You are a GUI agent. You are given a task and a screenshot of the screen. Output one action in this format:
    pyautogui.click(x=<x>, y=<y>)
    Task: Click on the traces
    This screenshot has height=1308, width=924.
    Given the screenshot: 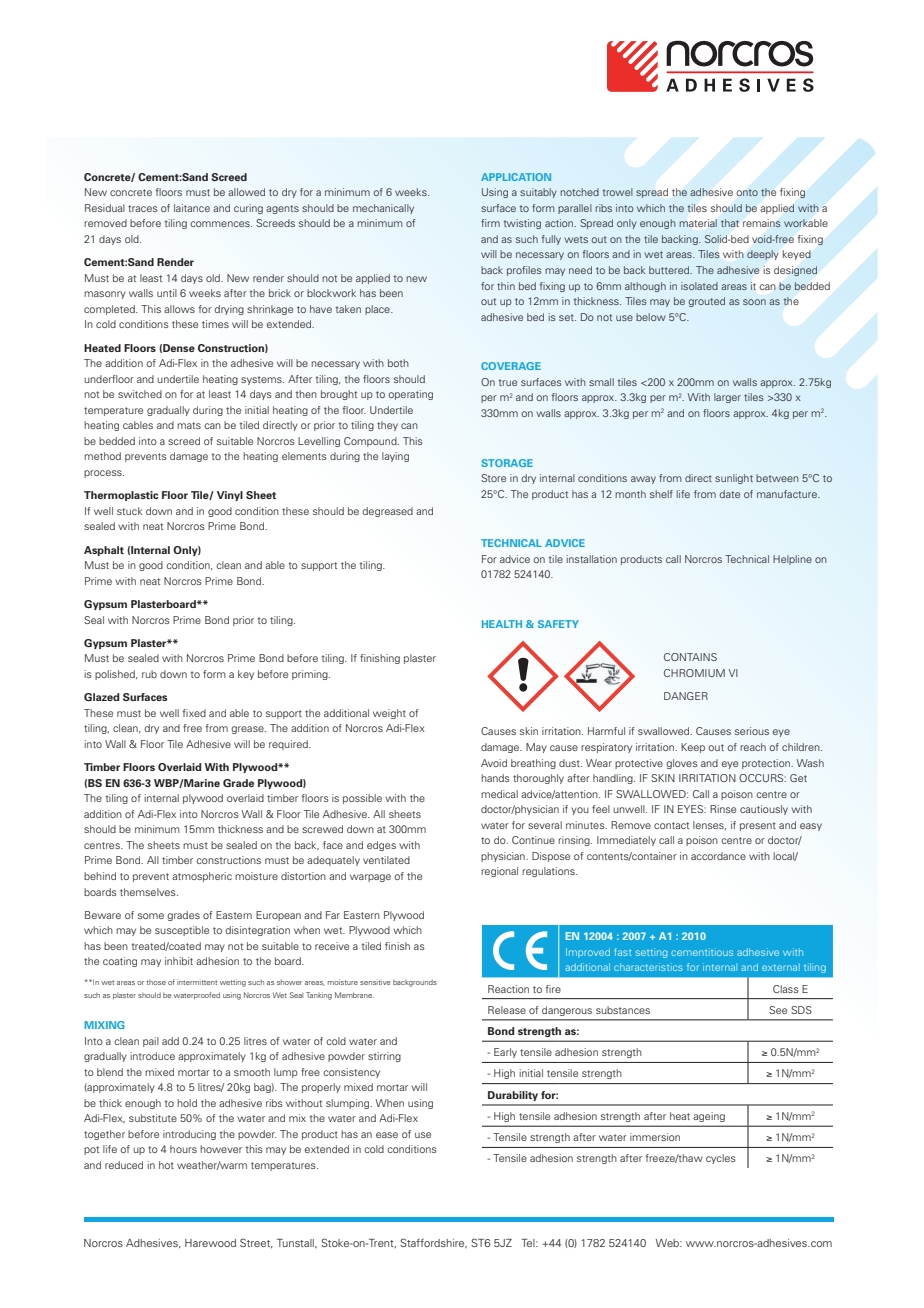 What is the action you would take?
    pyautogui.click(x=143, y=208)
